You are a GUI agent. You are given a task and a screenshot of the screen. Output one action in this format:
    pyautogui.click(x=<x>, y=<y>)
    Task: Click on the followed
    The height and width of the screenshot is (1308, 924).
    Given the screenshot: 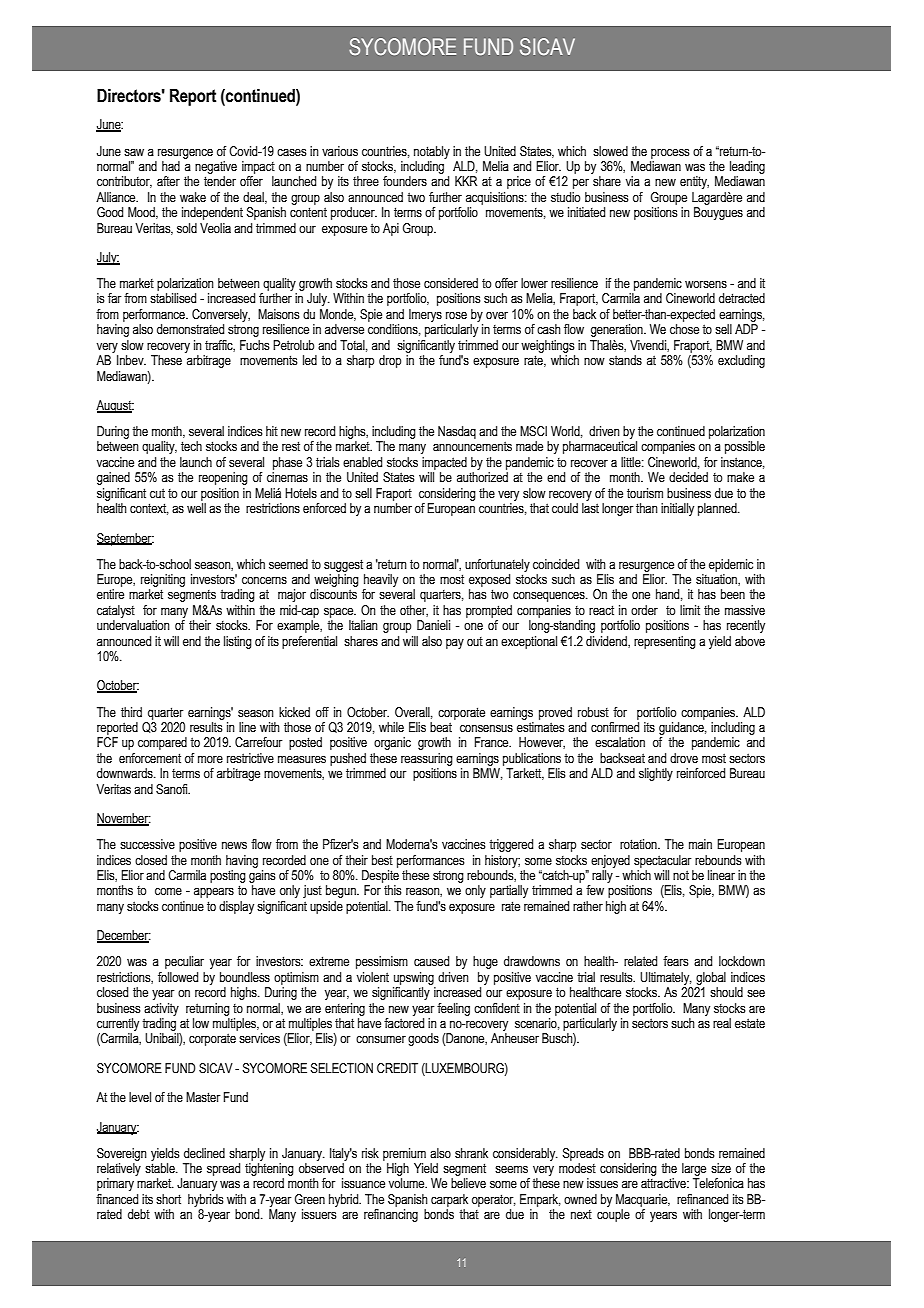 What is the action you would take?
    pyautogui.click(x=178, y=977)
